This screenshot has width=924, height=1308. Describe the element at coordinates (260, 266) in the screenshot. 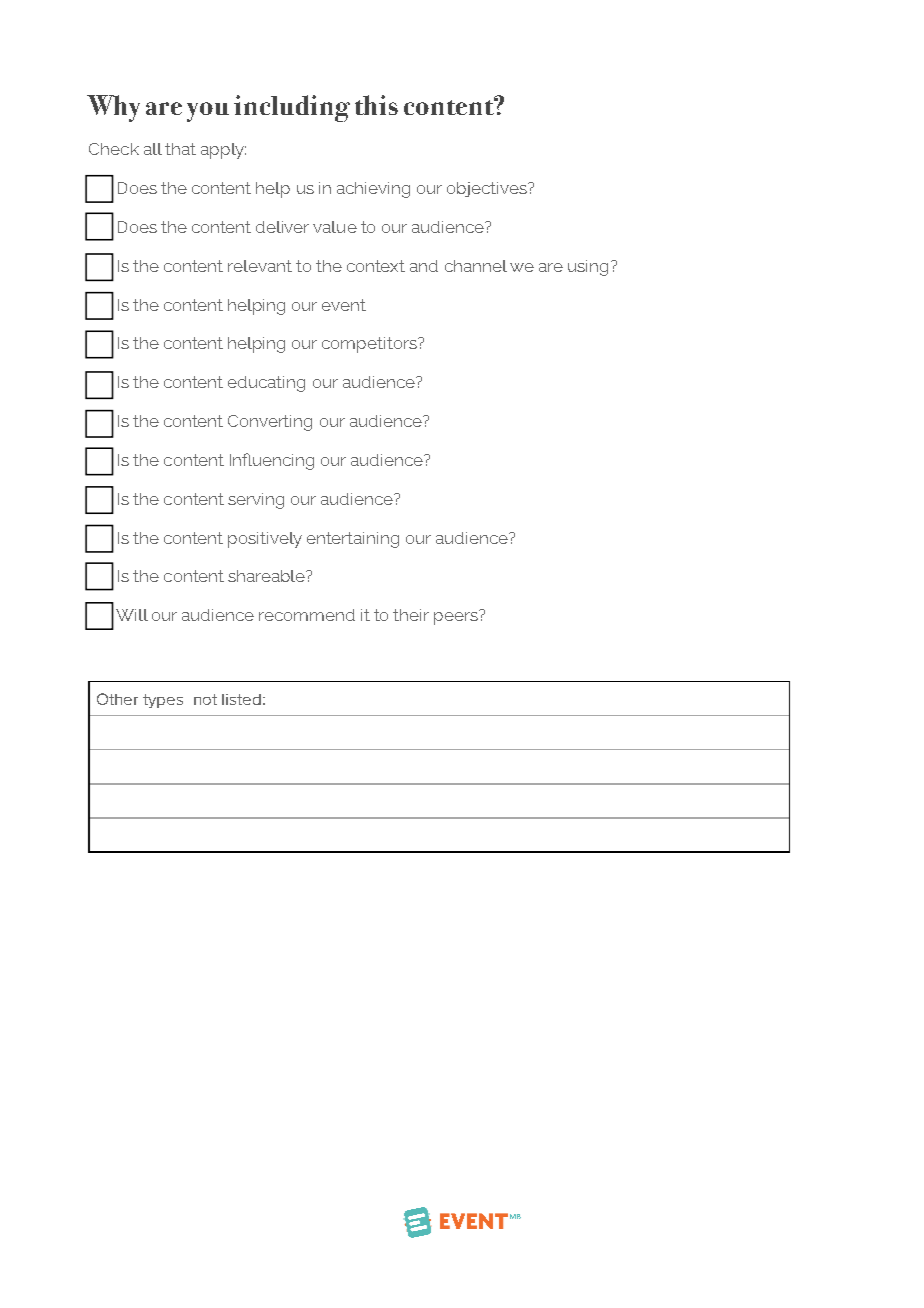

I see `relevant` at that location.
